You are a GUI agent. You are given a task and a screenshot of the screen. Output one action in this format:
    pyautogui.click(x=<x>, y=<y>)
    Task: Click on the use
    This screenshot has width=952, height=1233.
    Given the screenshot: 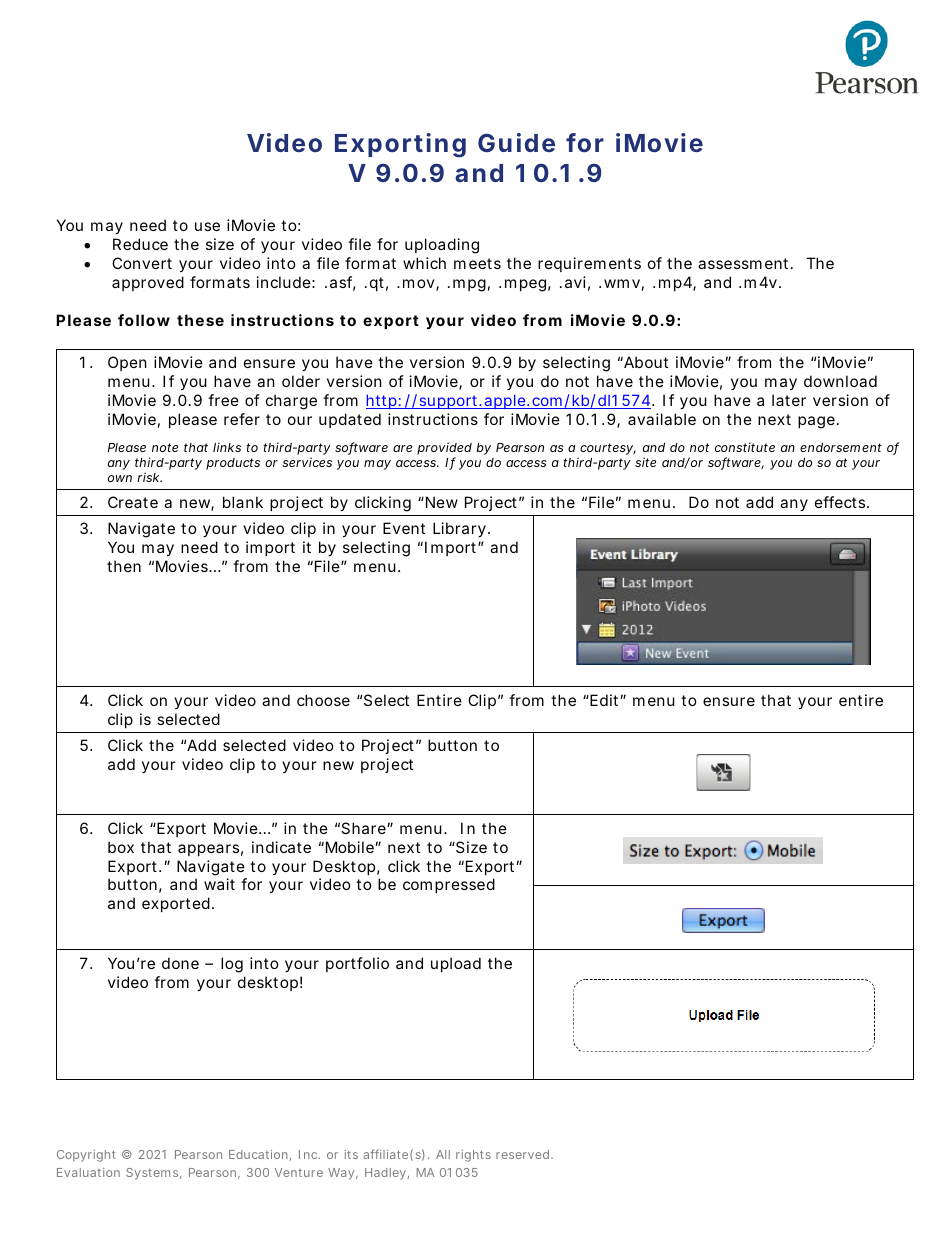 What is the action you would take?
    pyautogui.click(x=207, y=226)
